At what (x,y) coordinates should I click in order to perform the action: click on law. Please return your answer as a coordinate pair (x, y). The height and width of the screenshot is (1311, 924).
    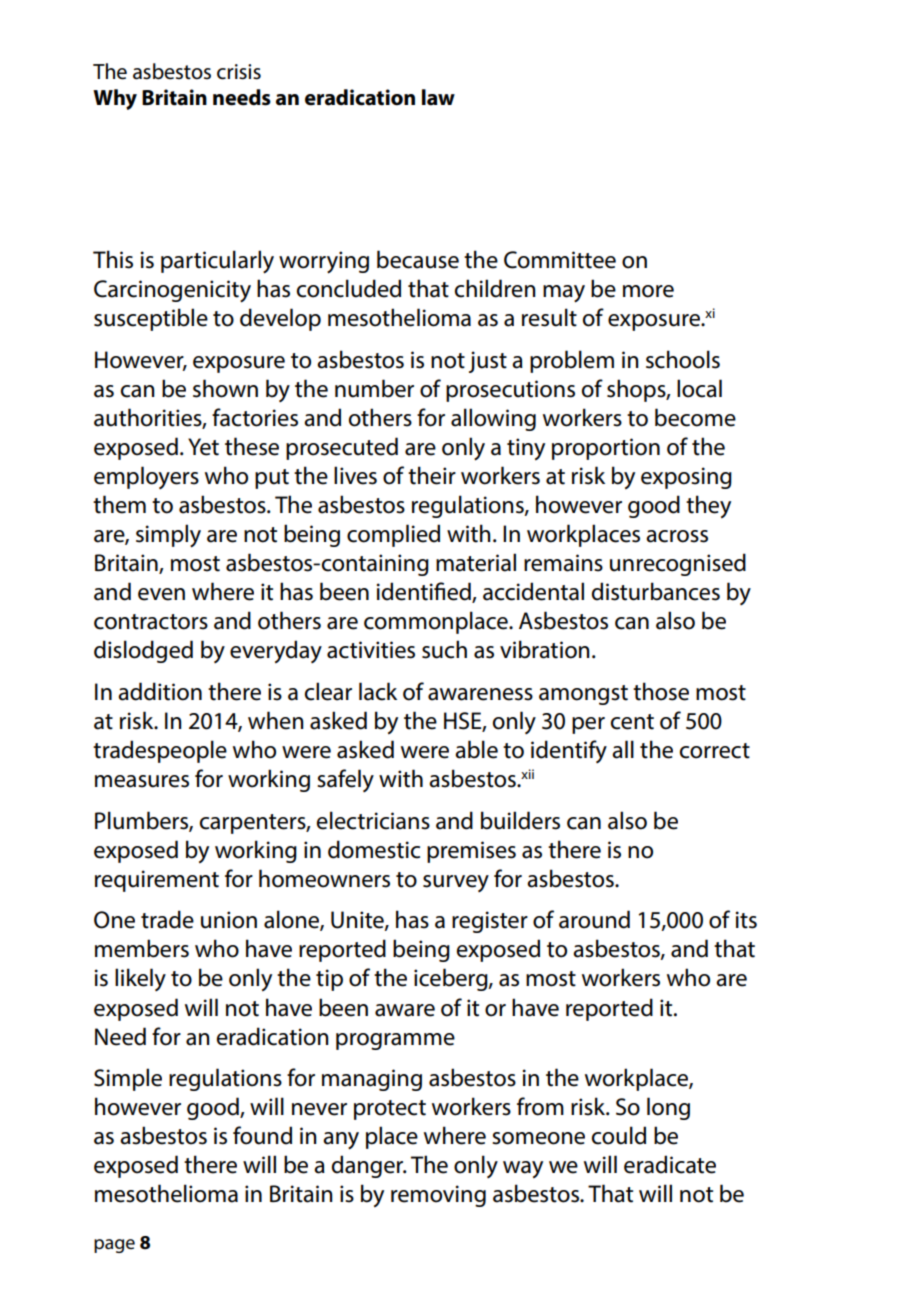
    Looking at the image, I should click on (438, 97).
